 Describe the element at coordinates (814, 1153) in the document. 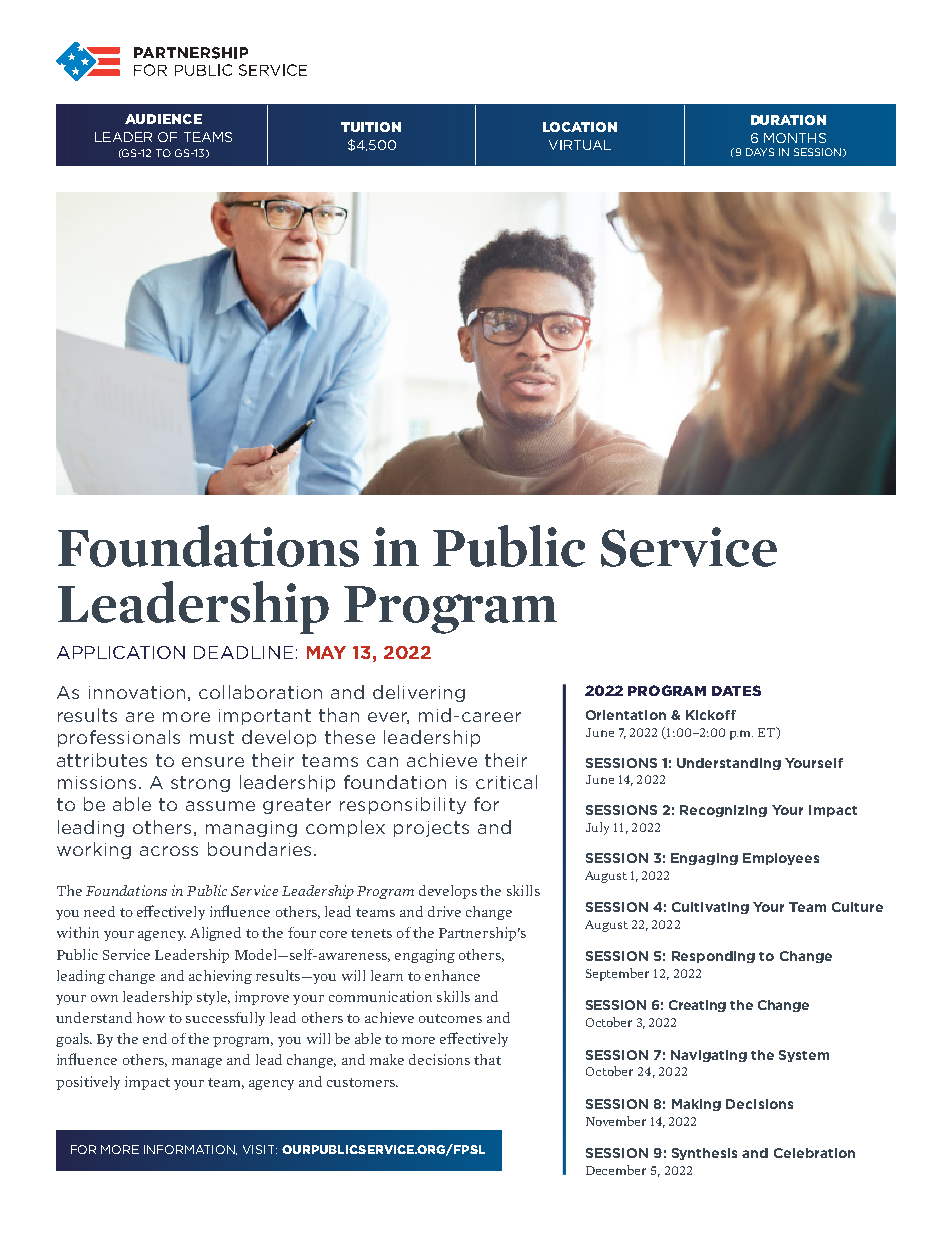

I see `Celebration` at that location.
